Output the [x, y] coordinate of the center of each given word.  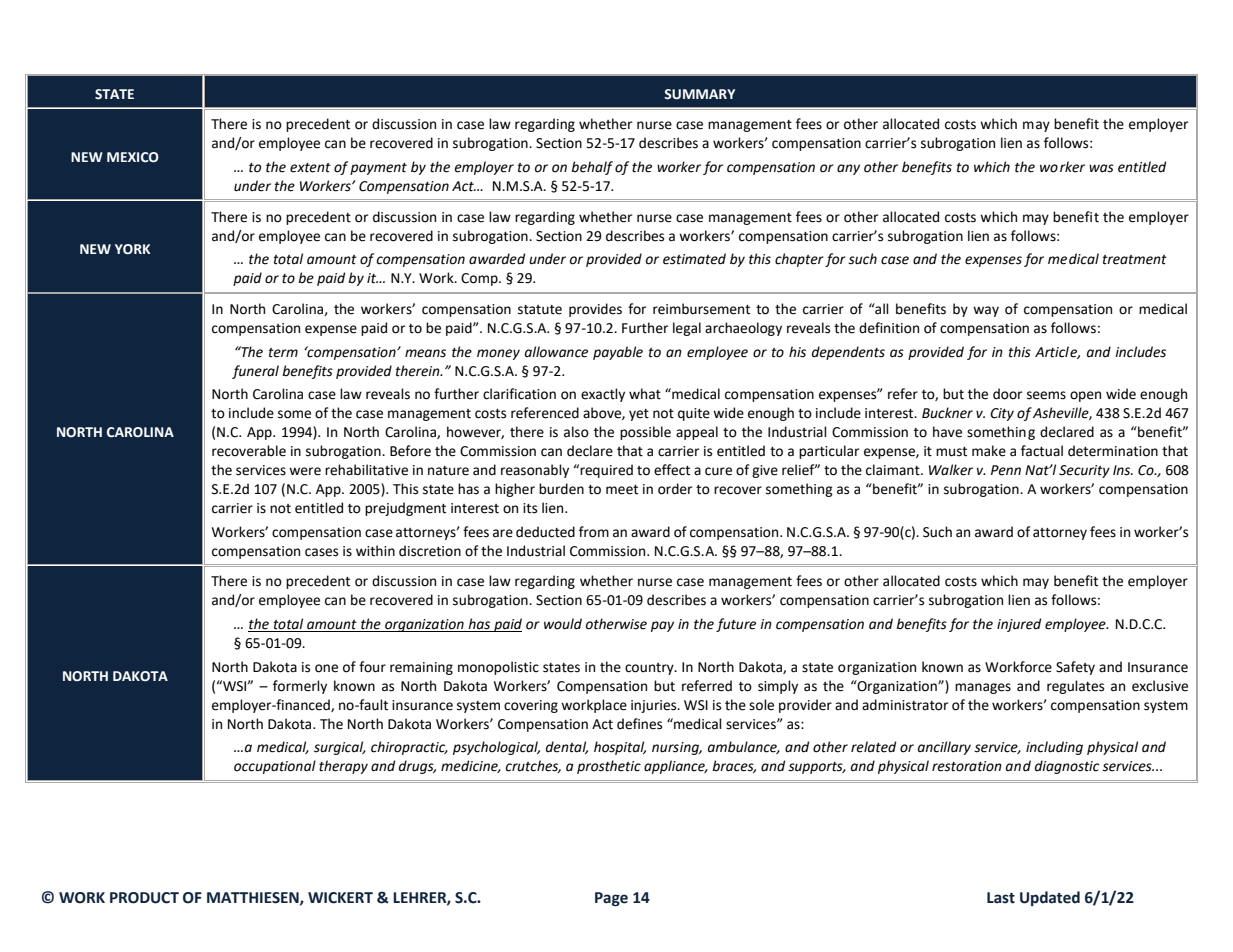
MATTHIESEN [254, 898]
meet [622, 490]
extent [310, 168]
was [1101, 168]
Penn [1006, 470]
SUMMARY [699, 94]
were [305, 471]
